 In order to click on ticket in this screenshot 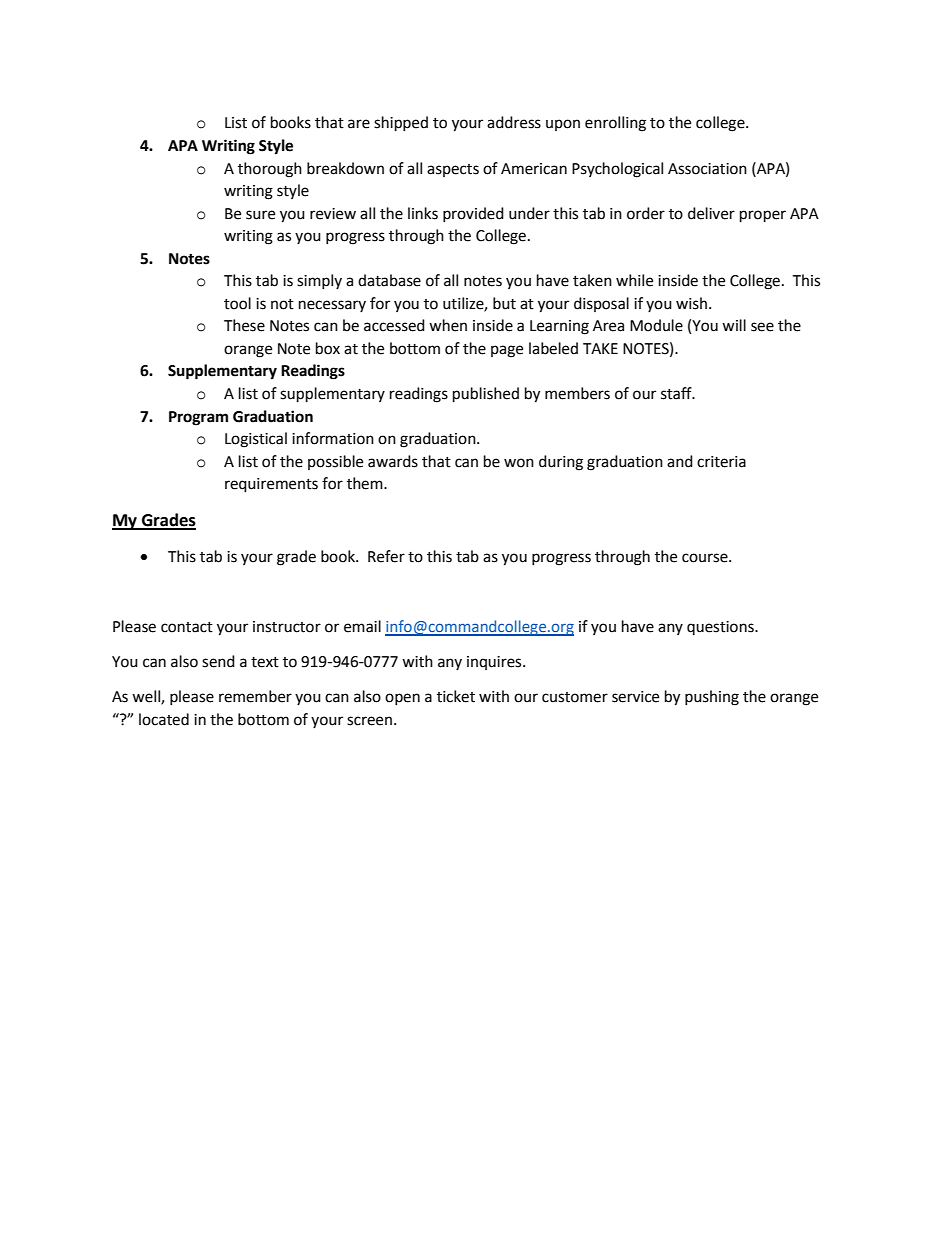, I will do `click(456, 696)`.
